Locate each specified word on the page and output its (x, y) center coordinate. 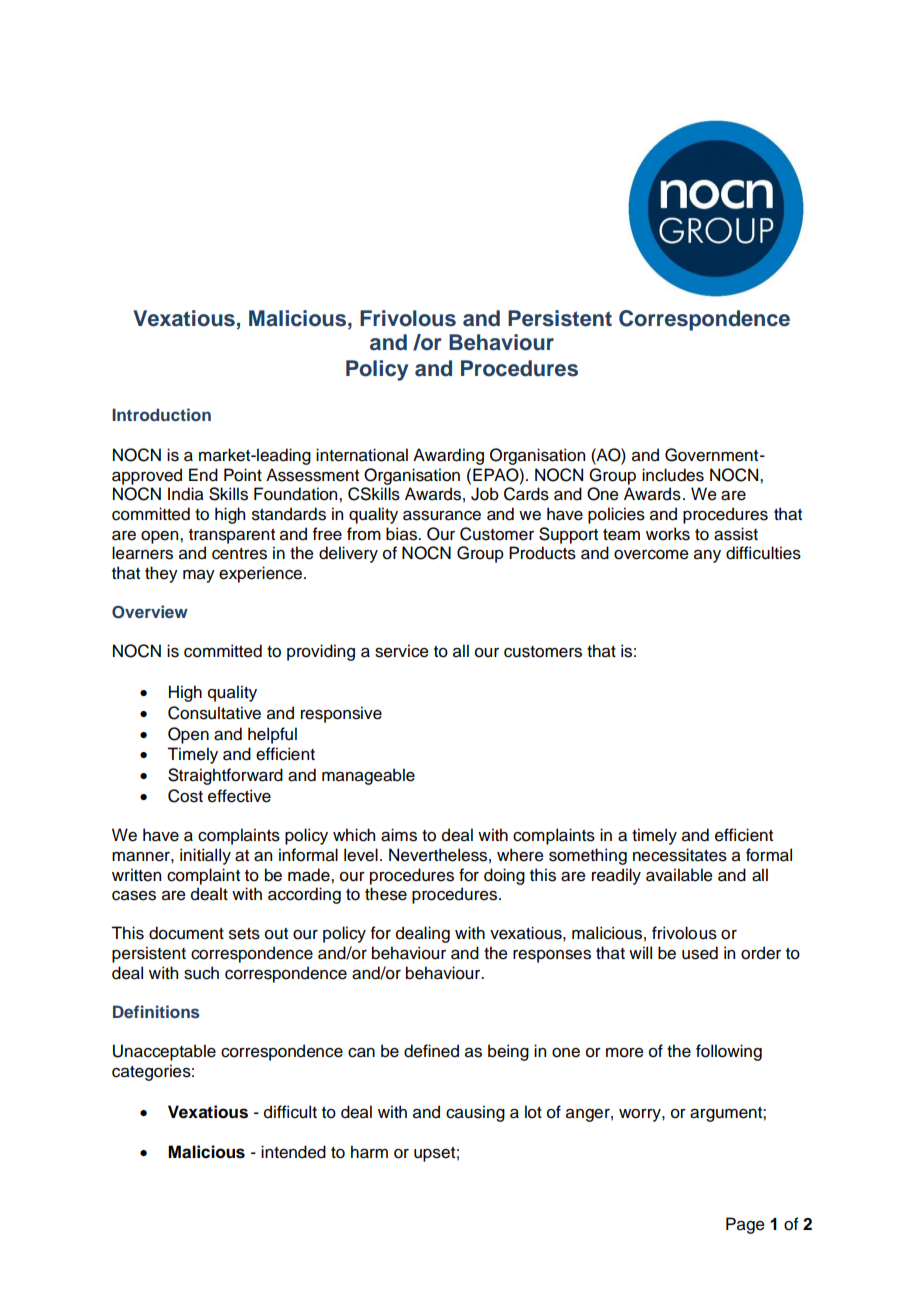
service (402, 651)
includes (673, 475)
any (707, 556)
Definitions (156, 1011)
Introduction (161, 414)
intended (293, 1152)
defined (431, 1051)
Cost (185, 796)
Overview (150, 612)
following (729, 1052)
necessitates (680, 855)
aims (399, 835)
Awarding (448, 456)
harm (369, 1152)
